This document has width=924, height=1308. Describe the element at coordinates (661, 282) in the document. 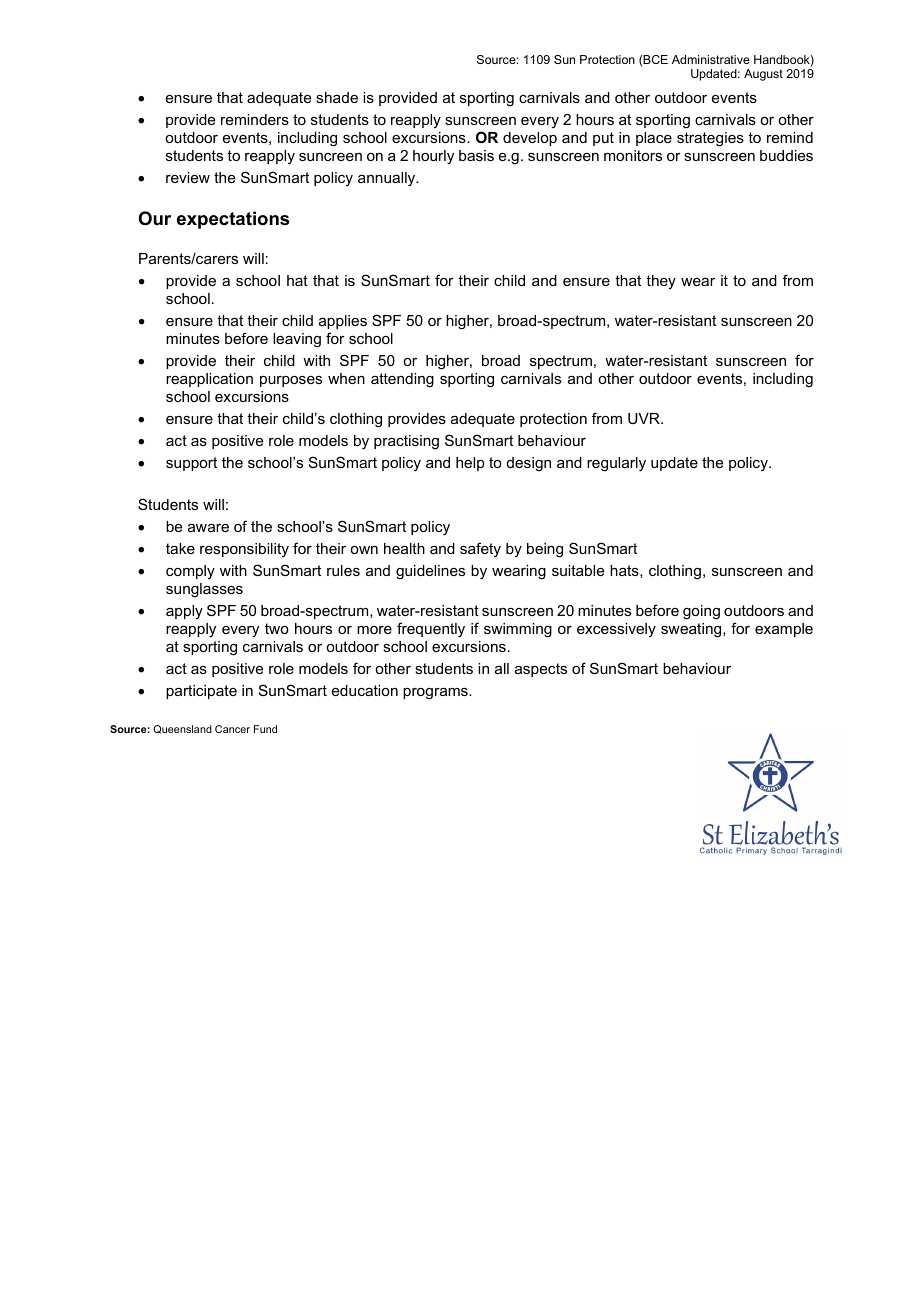

I see `they` at that location.
